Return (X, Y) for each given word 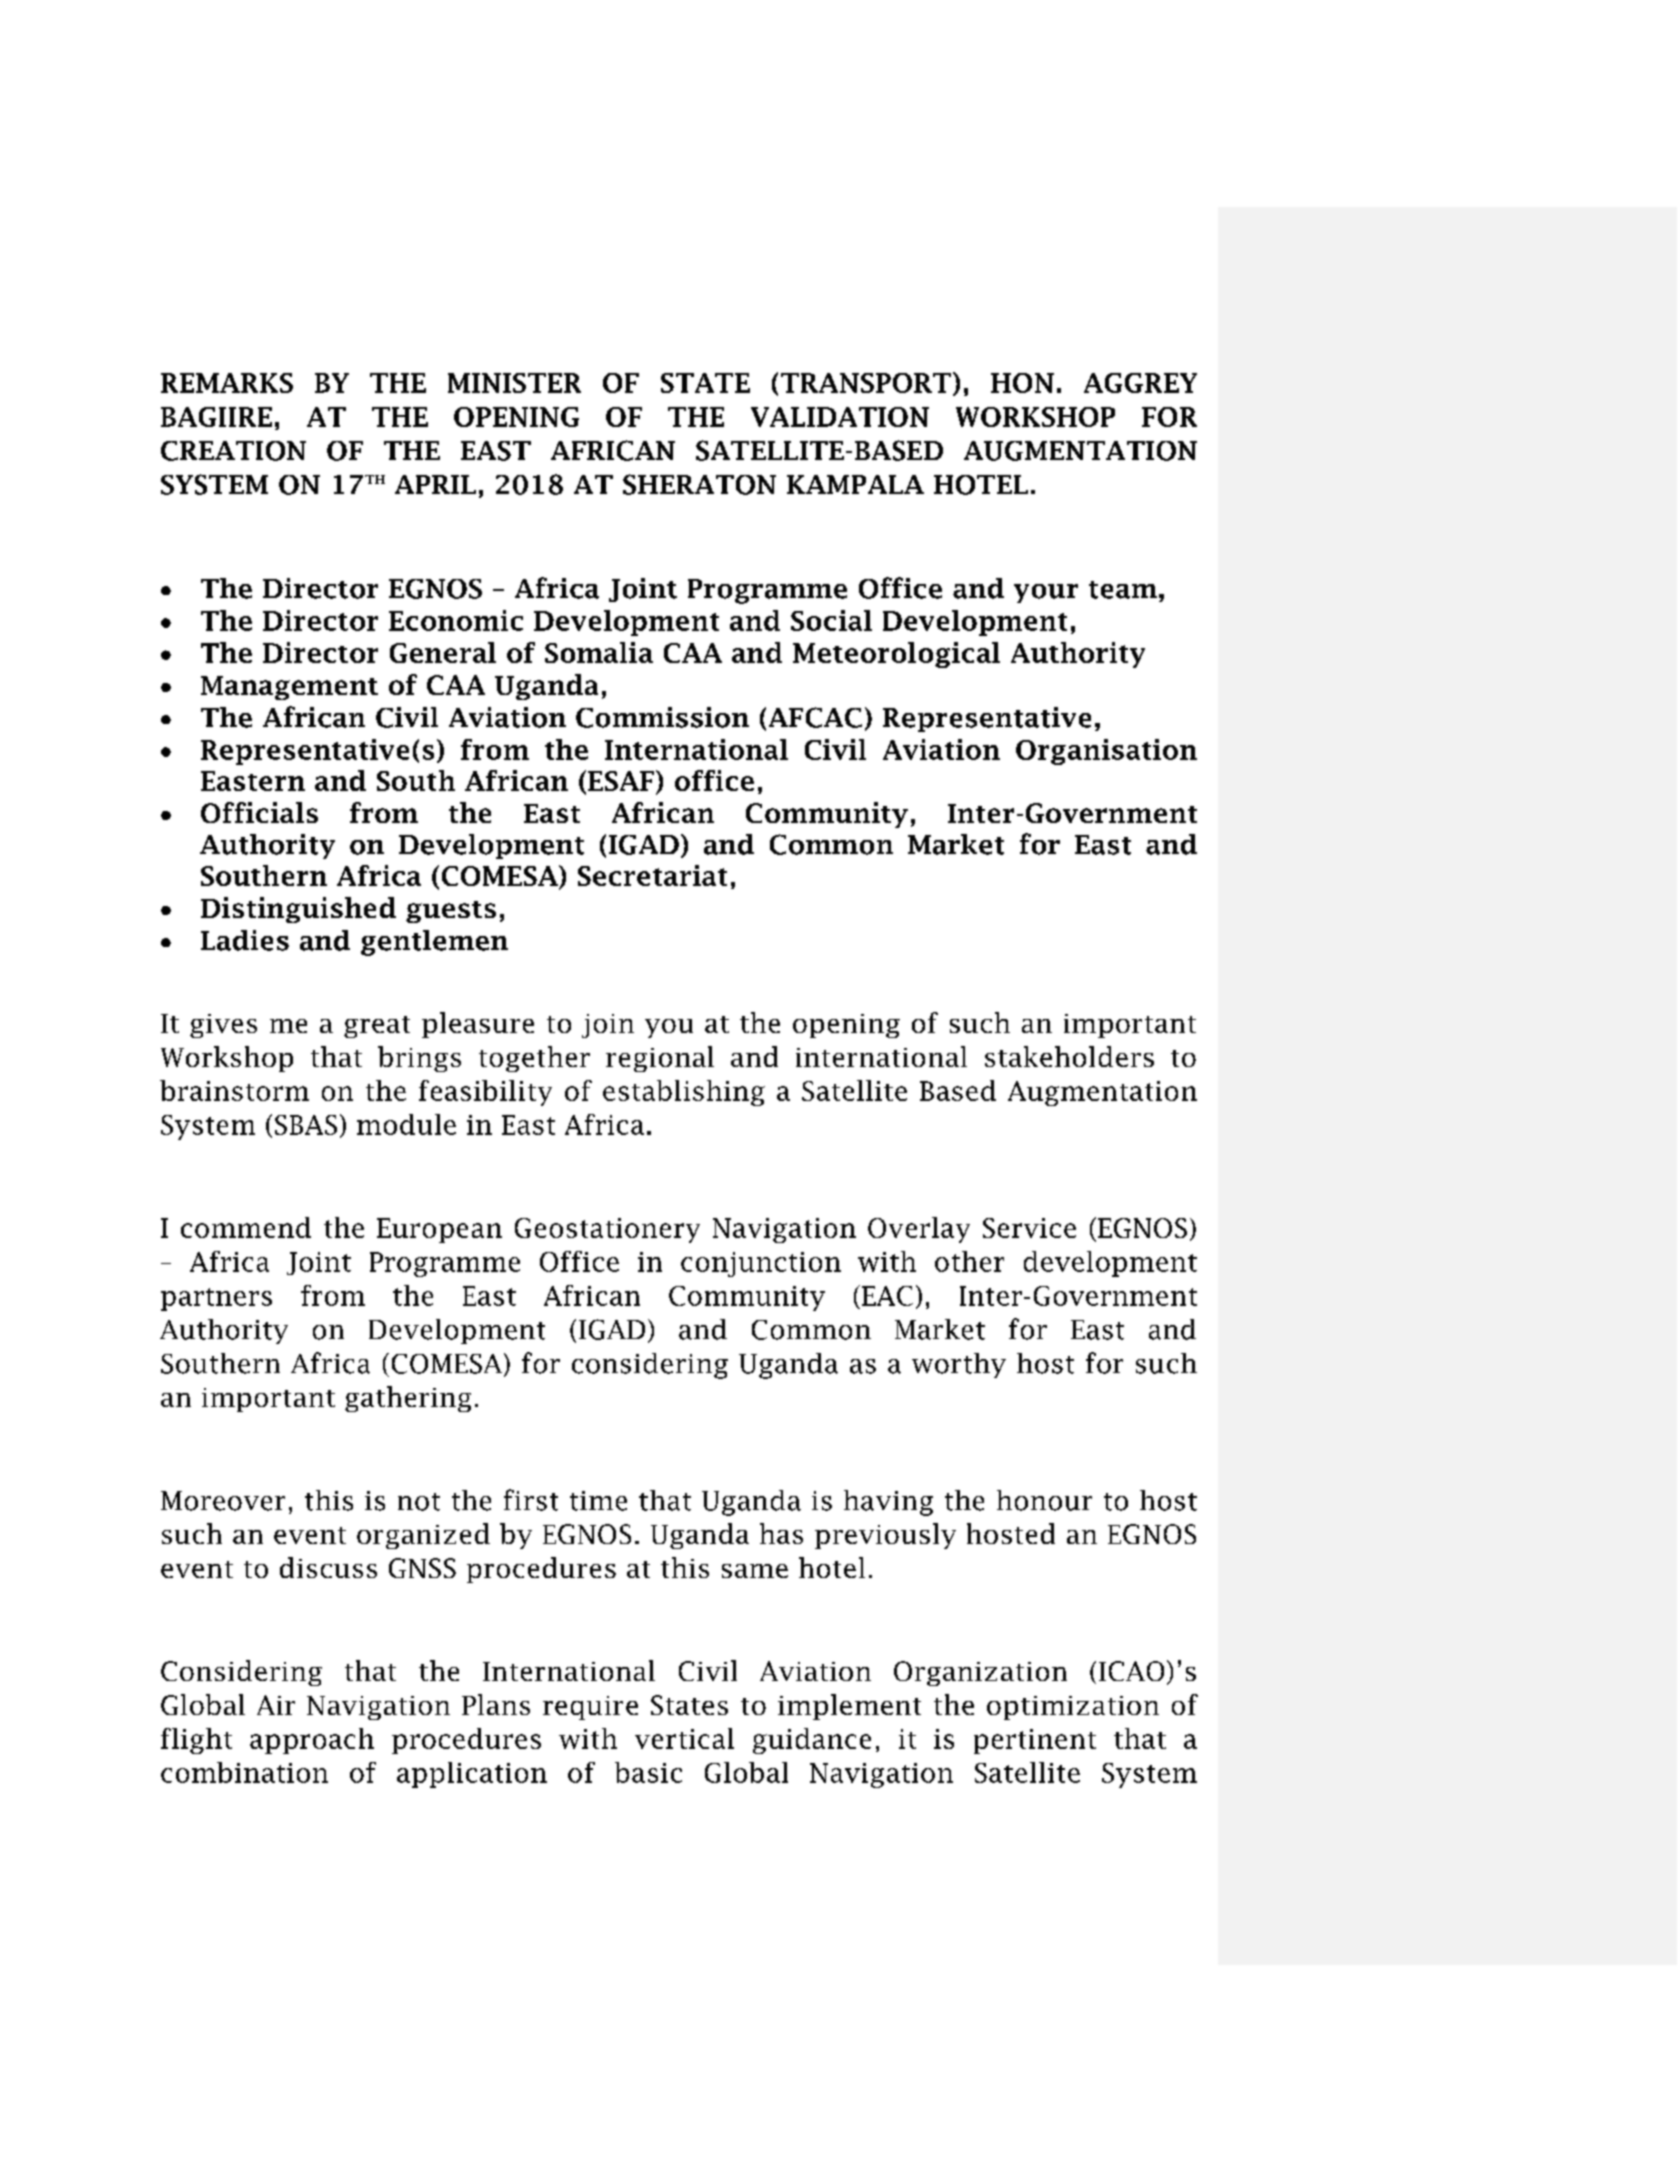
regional (660, 1059)
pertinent (1035, 1741)
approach (312, 1741)
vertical (684, 1738)
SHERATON (699, 484)
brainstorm (234, 1090)
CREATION (233, 451)
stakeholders (1069, 1056)
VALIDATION (840, 417)
